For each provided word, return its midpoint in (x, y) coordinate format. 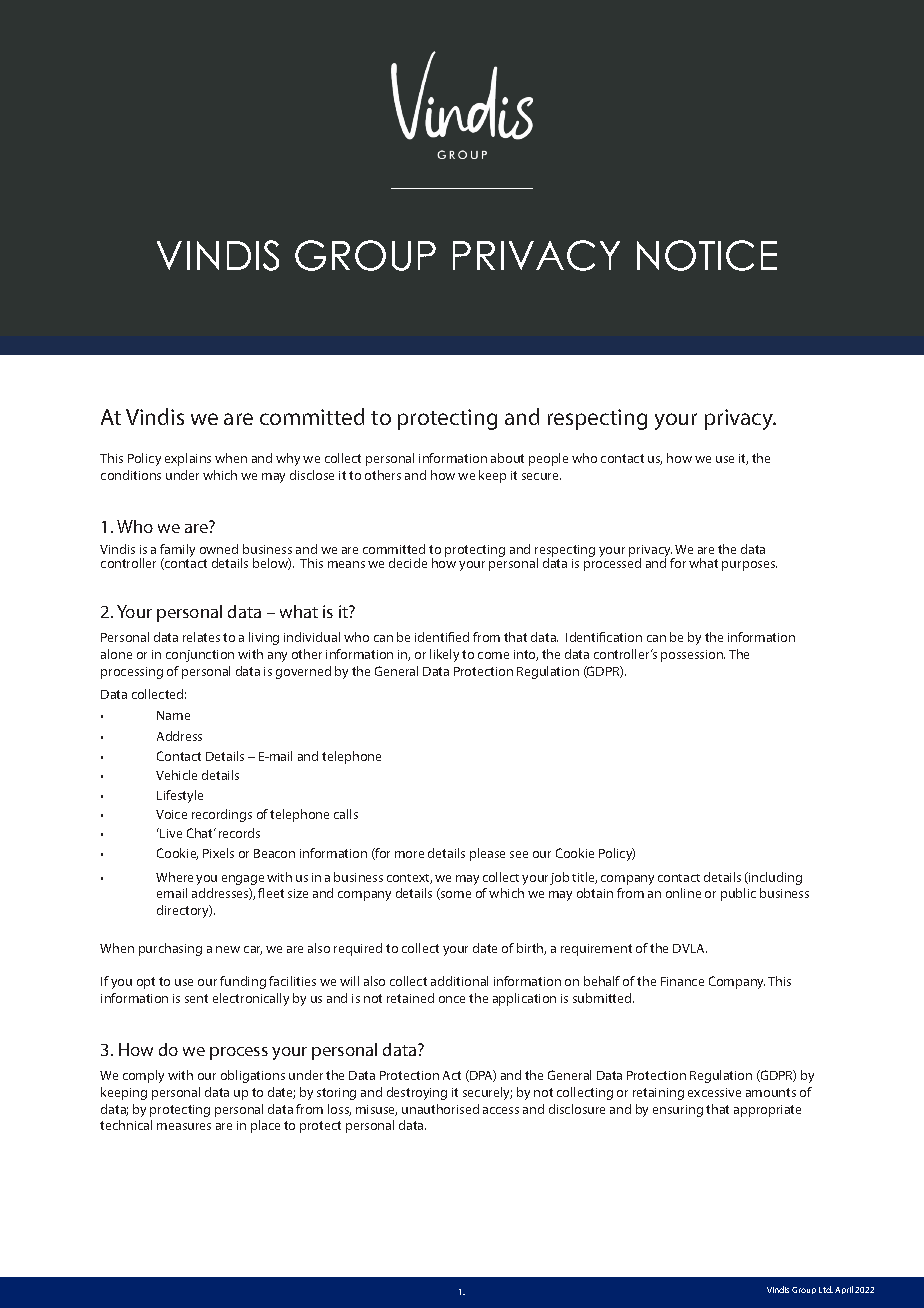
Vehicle (176, 775)
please (487, 854)
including (774, 878)
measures (184, 1126)
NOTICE (707, 255)
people (548, 459)
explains (188, 459)
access (501, 1110)
